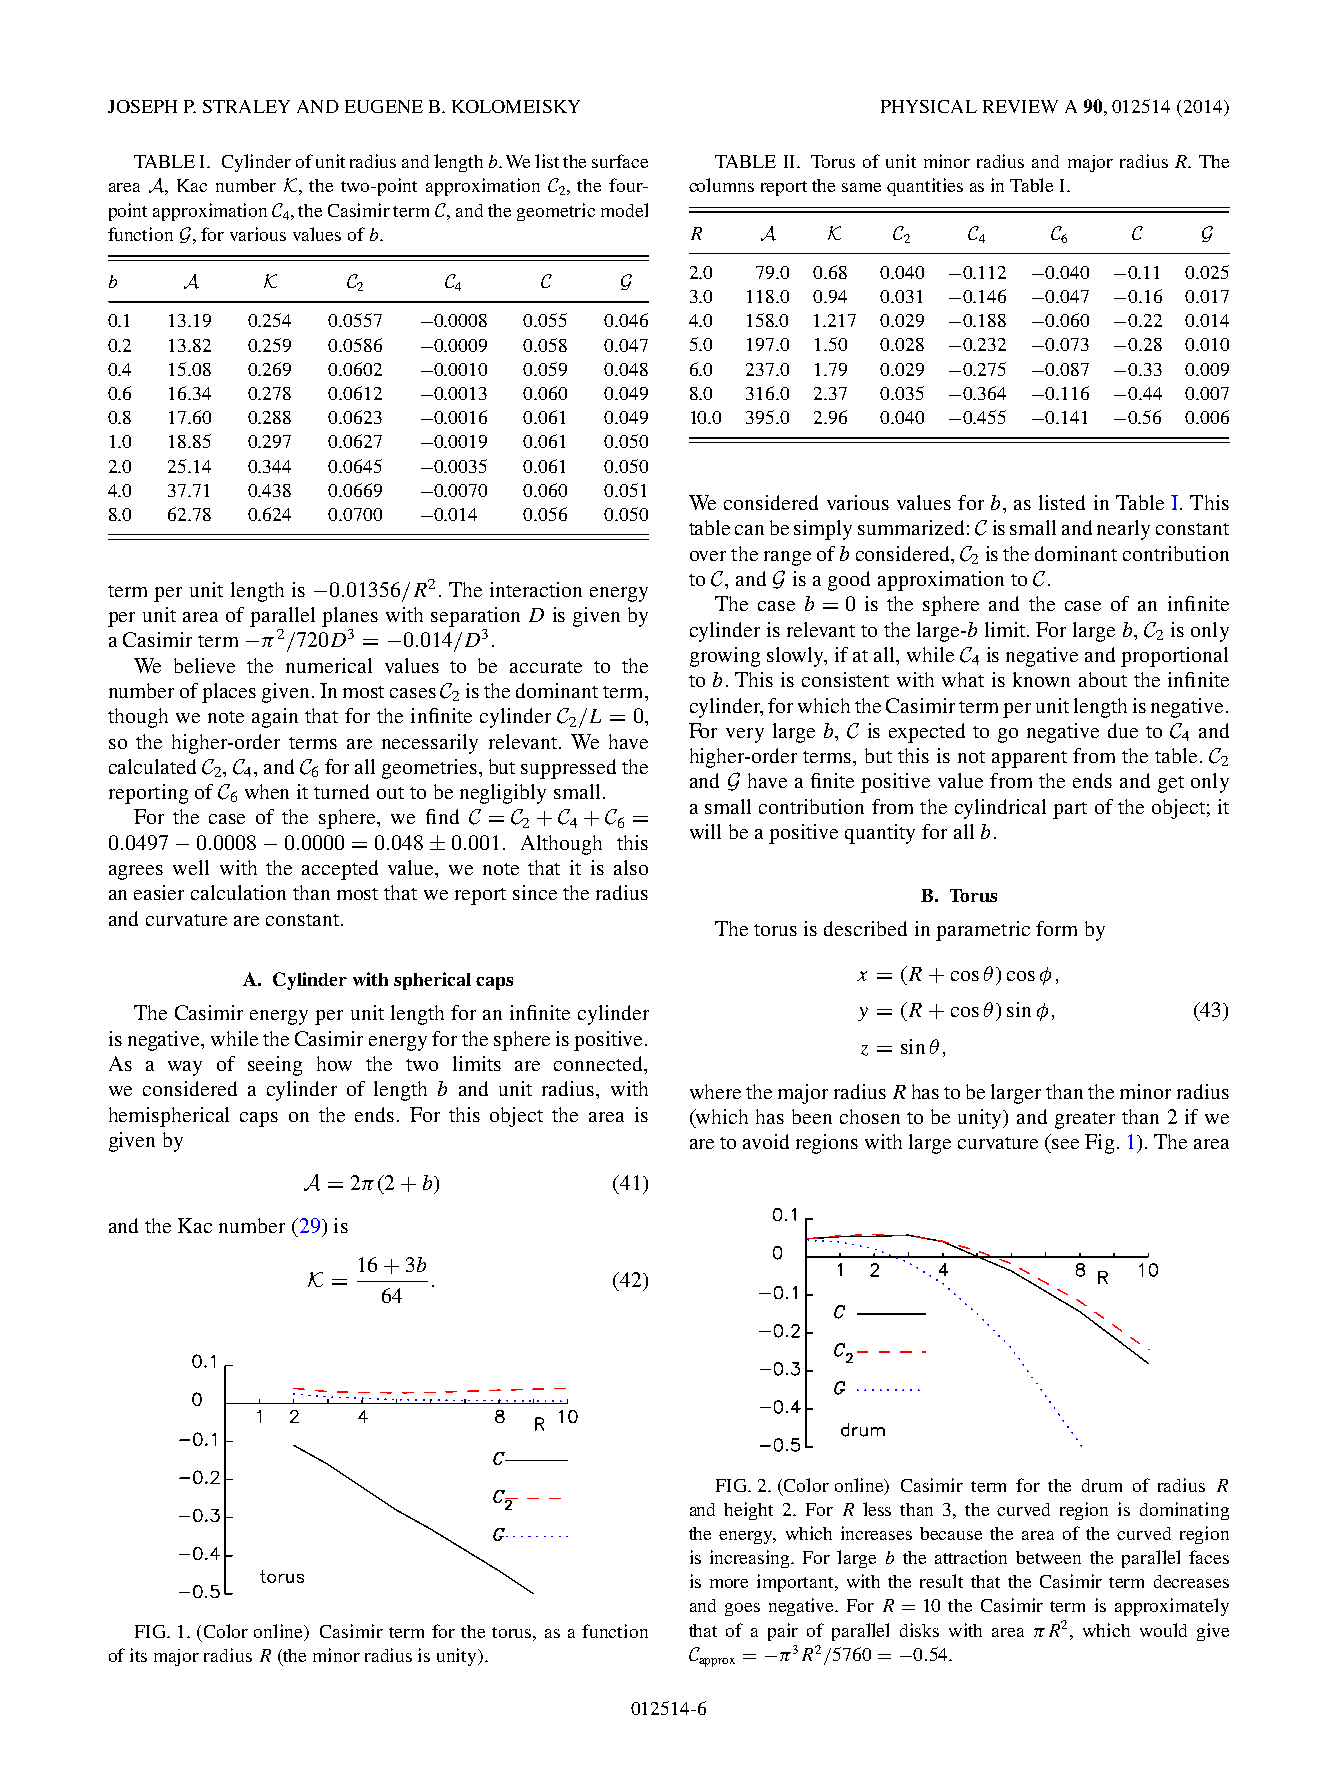 Image resolution: width=1341 pixels, height=1788 pixels. What do you see at coordinates (620, 161) in the screenshot?
I see `surface` at bounding box center [620, 161].
